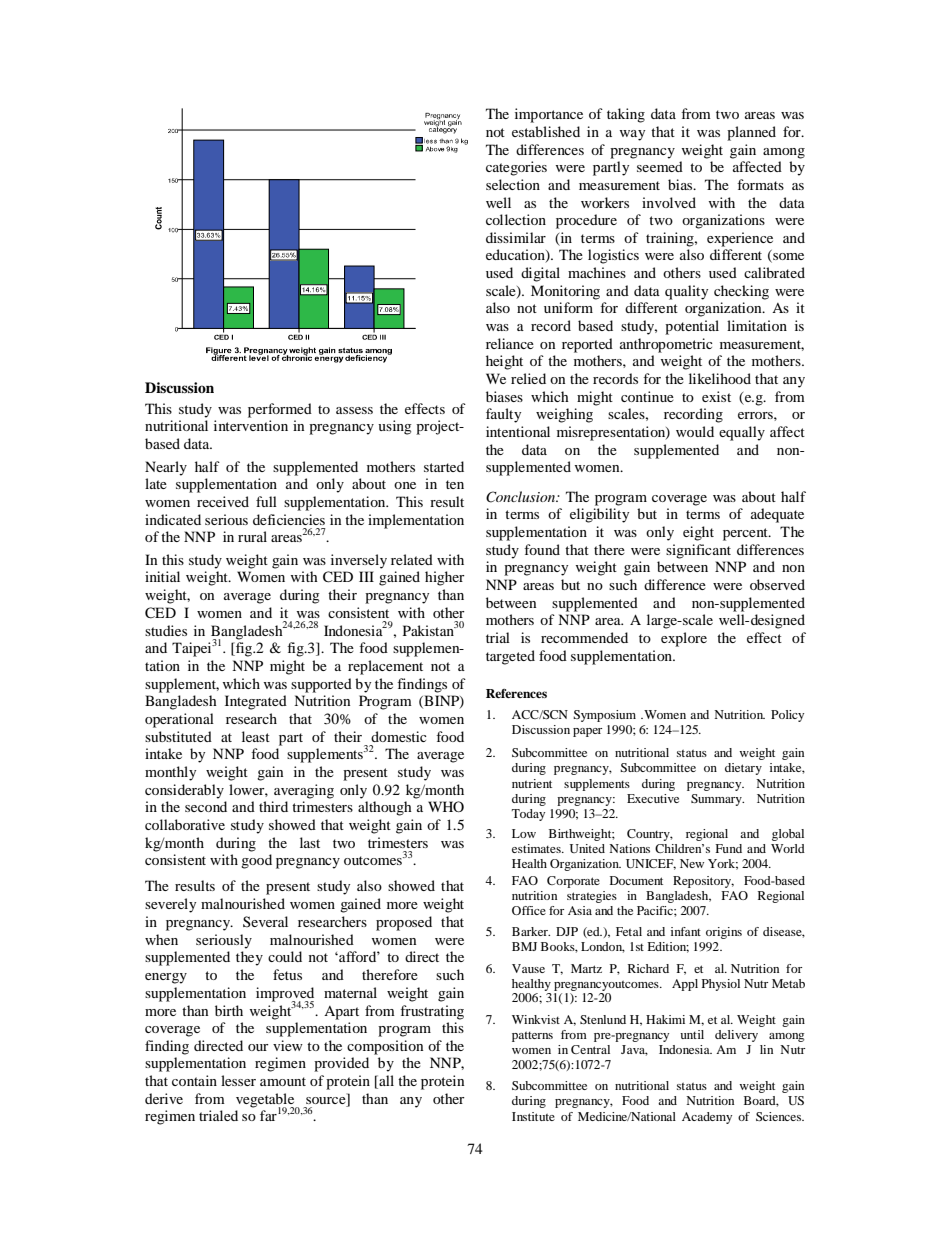 The height and width of the page is (1233, 952). Describe the element at coordinates (513, 184) in the page. I see `selection` at that location.
